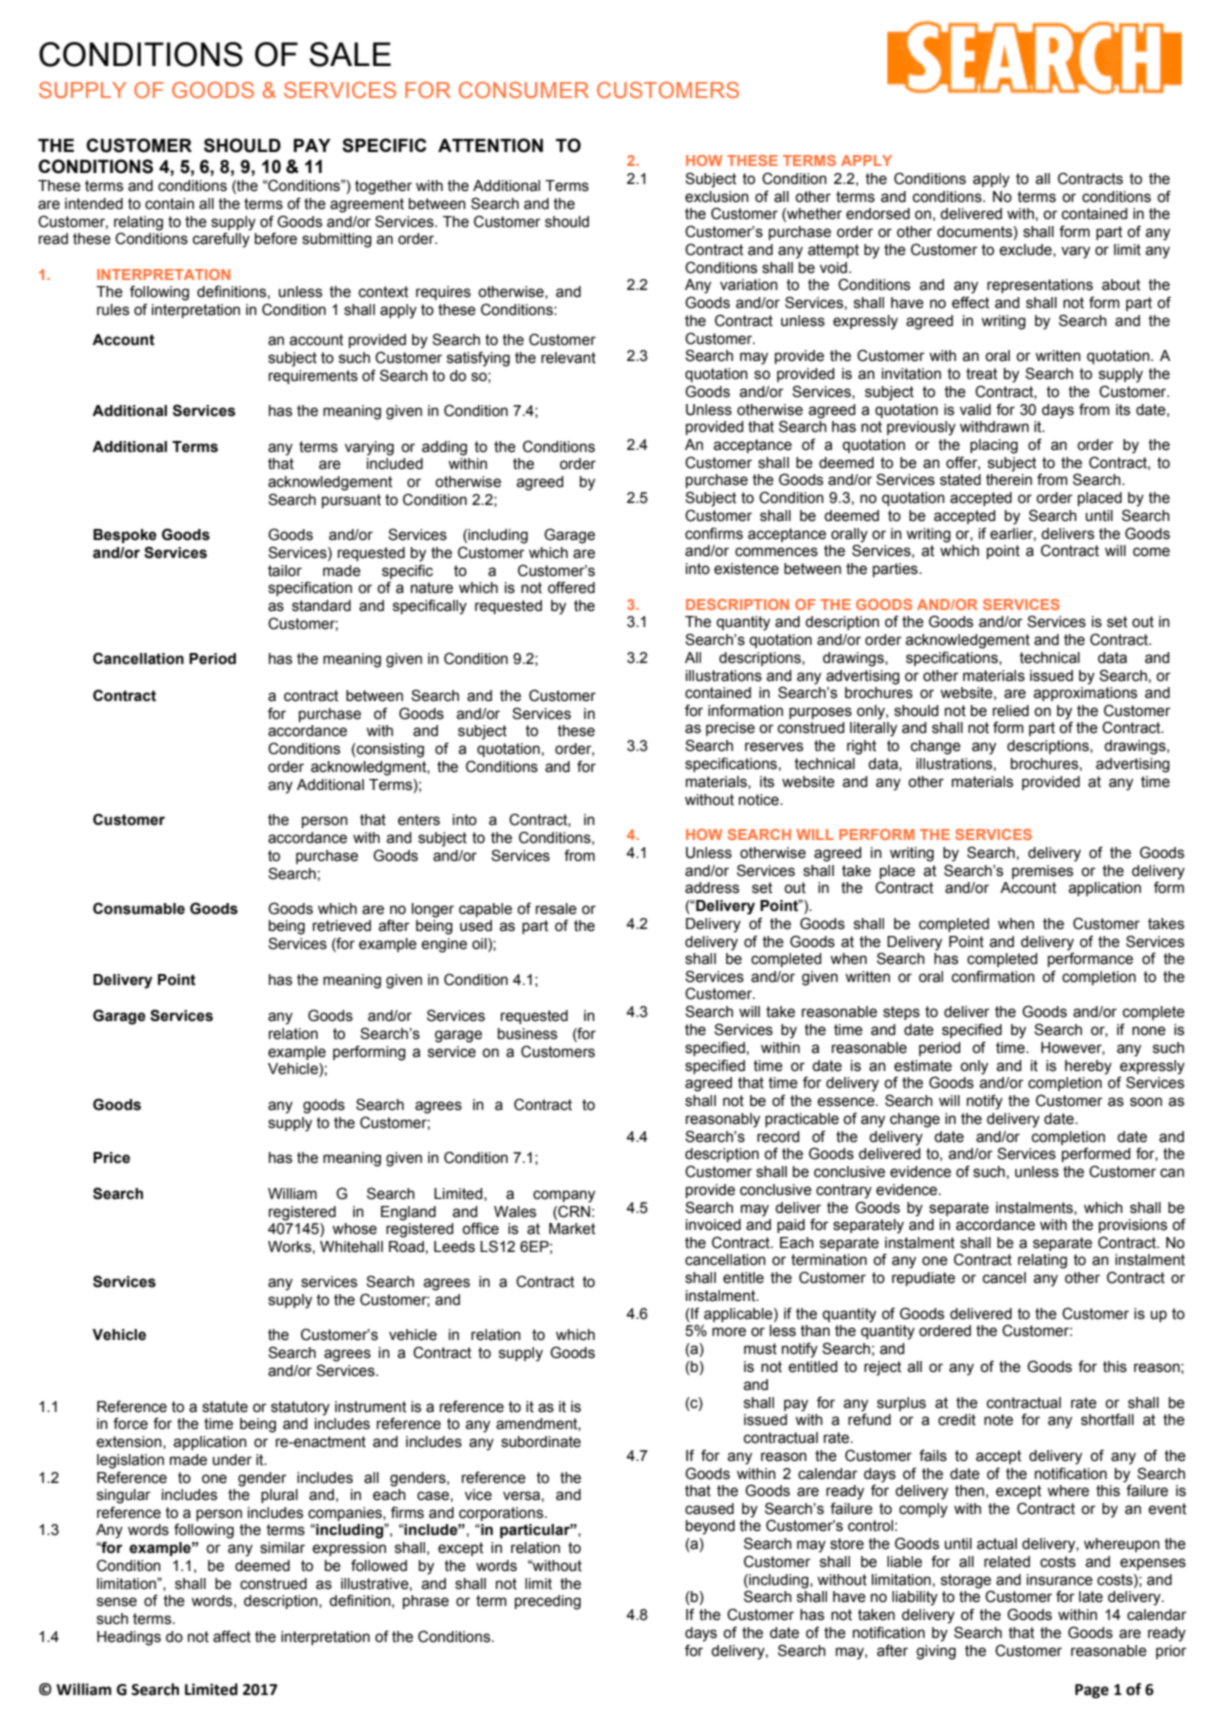 The image size is (1224, 1731). I want to click on carefully, so click(221, 240).
